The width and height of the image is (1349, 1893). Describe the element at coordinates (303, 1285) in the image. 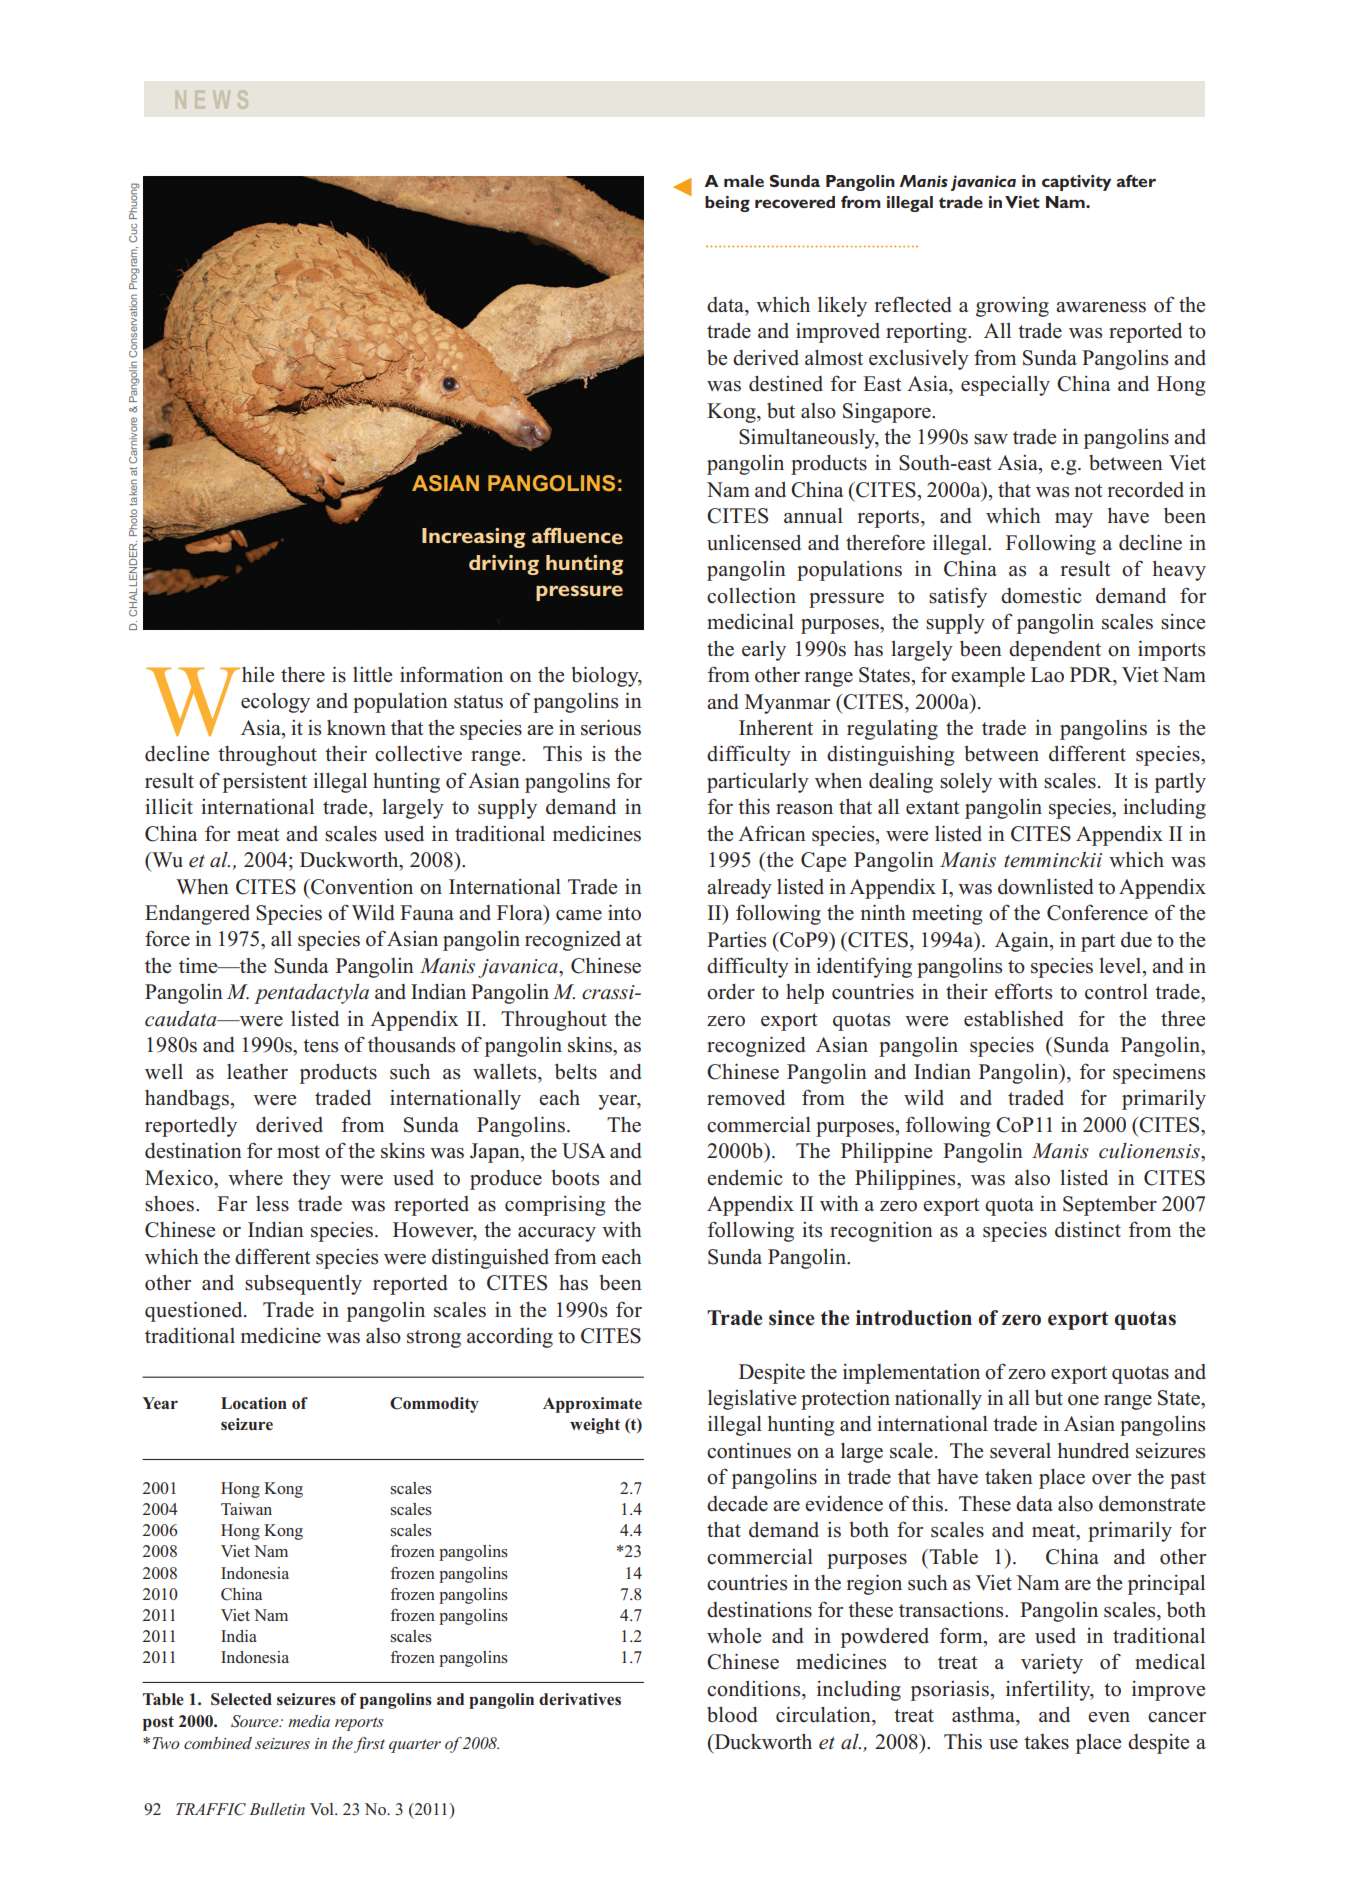

I see `subsequently` at that location.
